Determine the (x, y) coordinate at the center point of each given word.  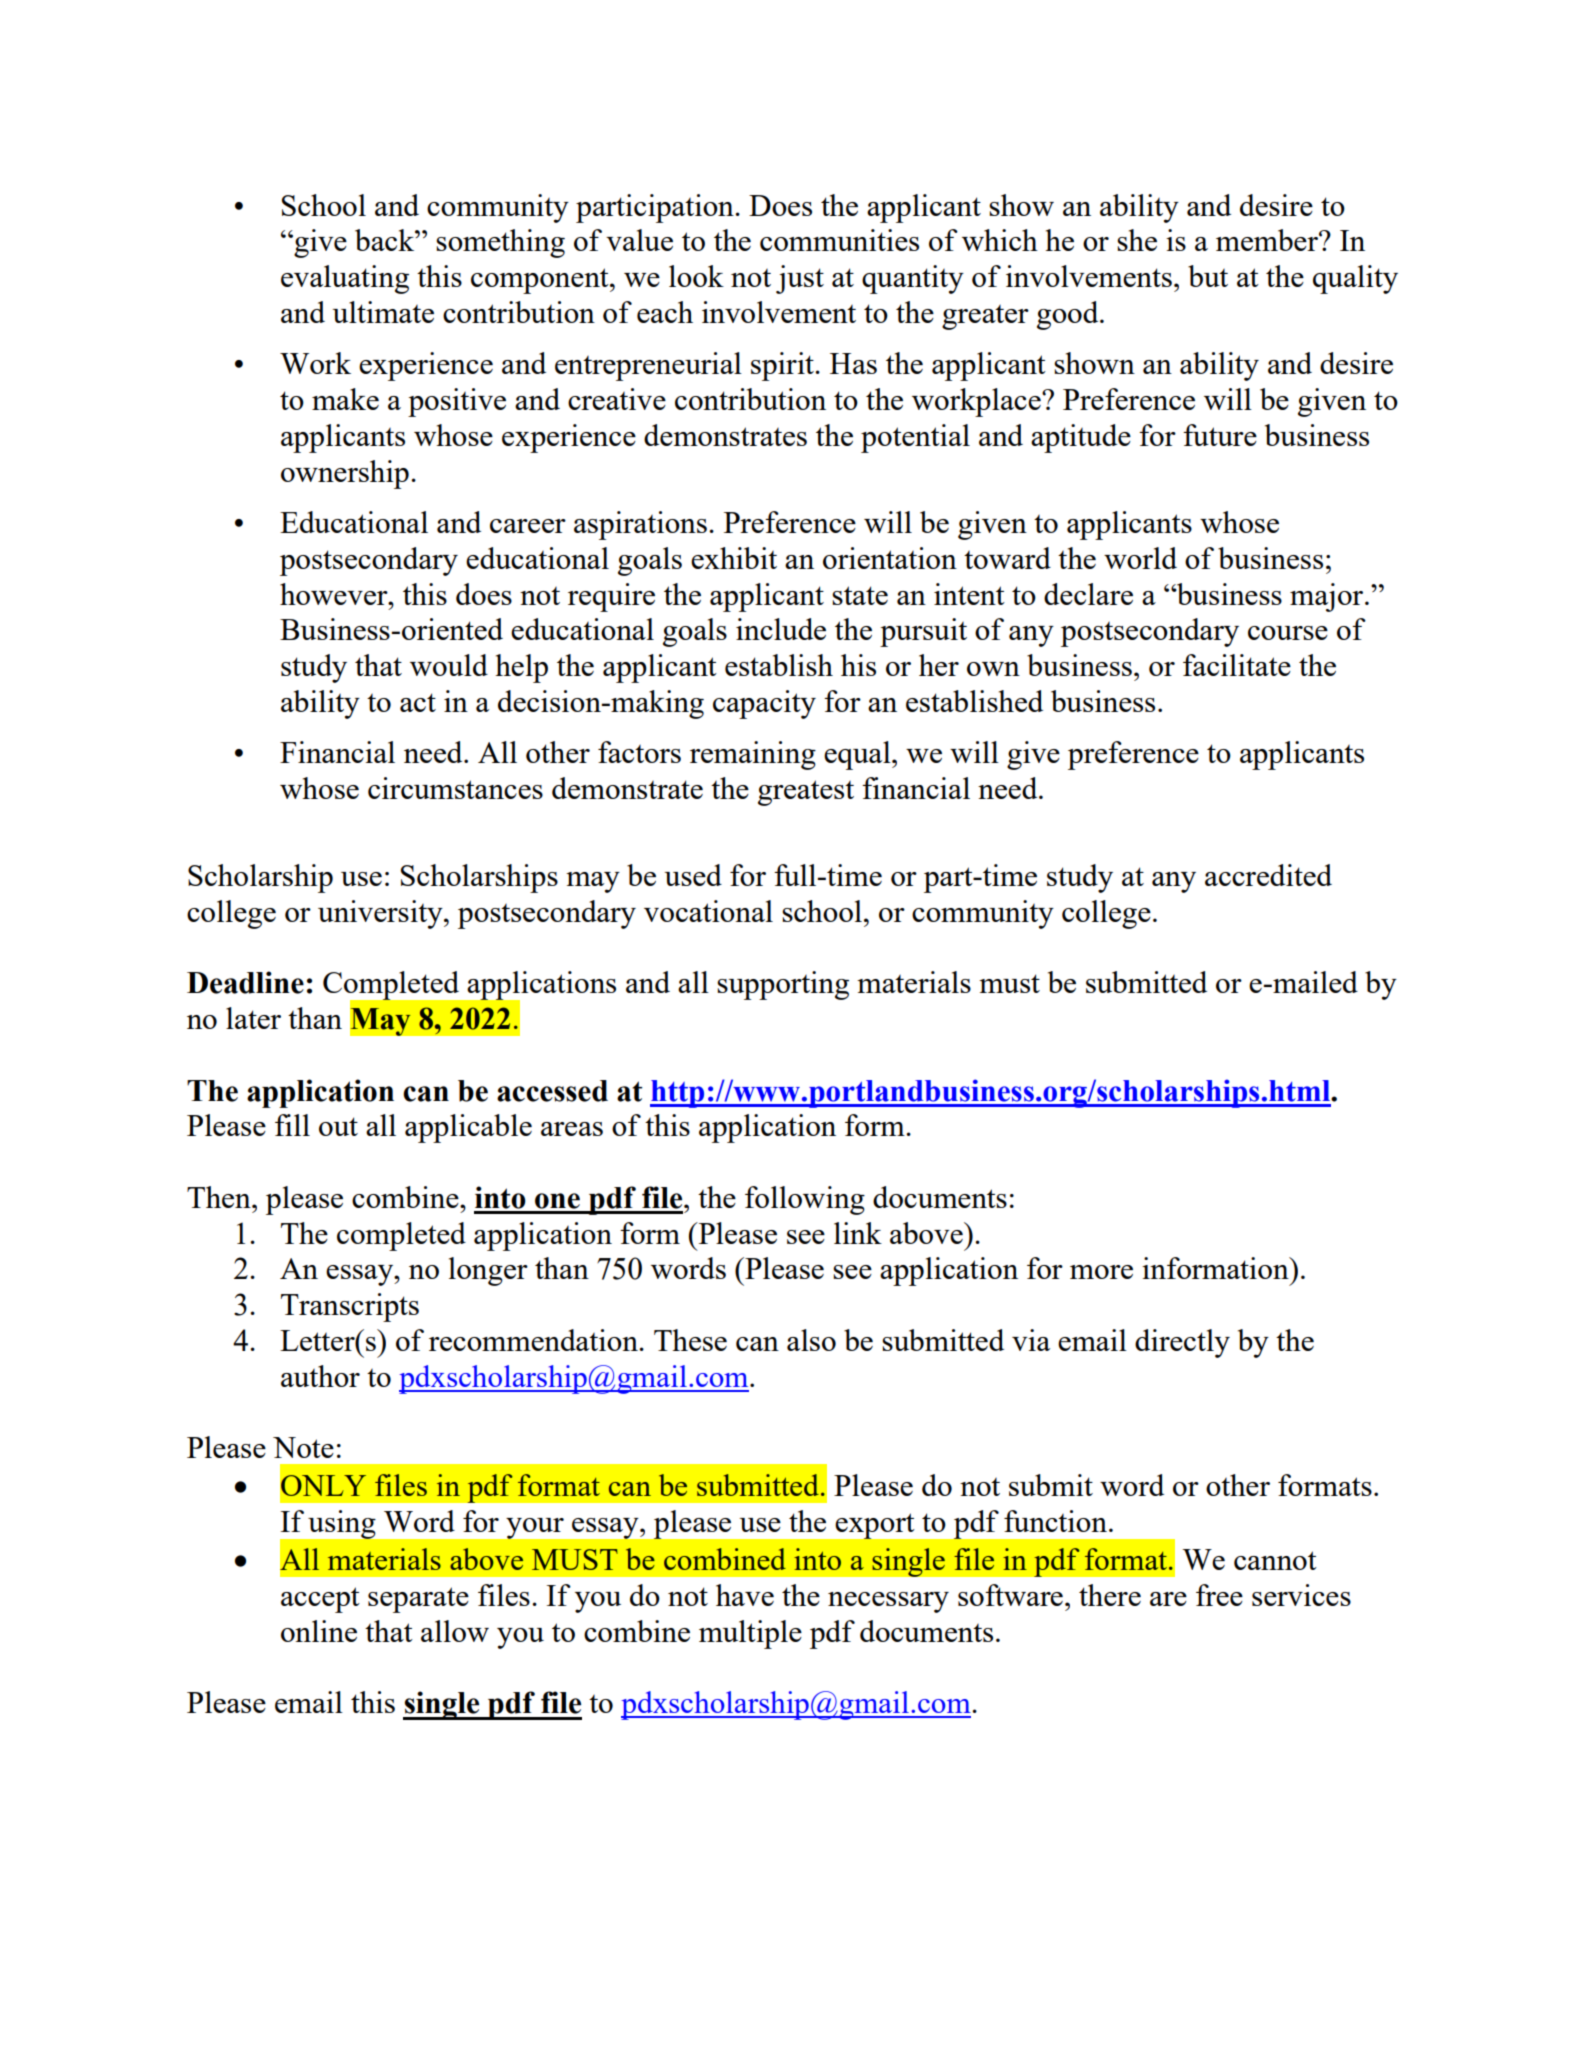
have (745, 1595)
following (805, 1200)
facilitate (1237, 665)
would (449, 665)
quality (1355, 279)
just (800, 279)
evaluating (345, 279)
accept (320, 1600)
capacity (764, 704)
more (1101, 1272)
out (338, 1126)
